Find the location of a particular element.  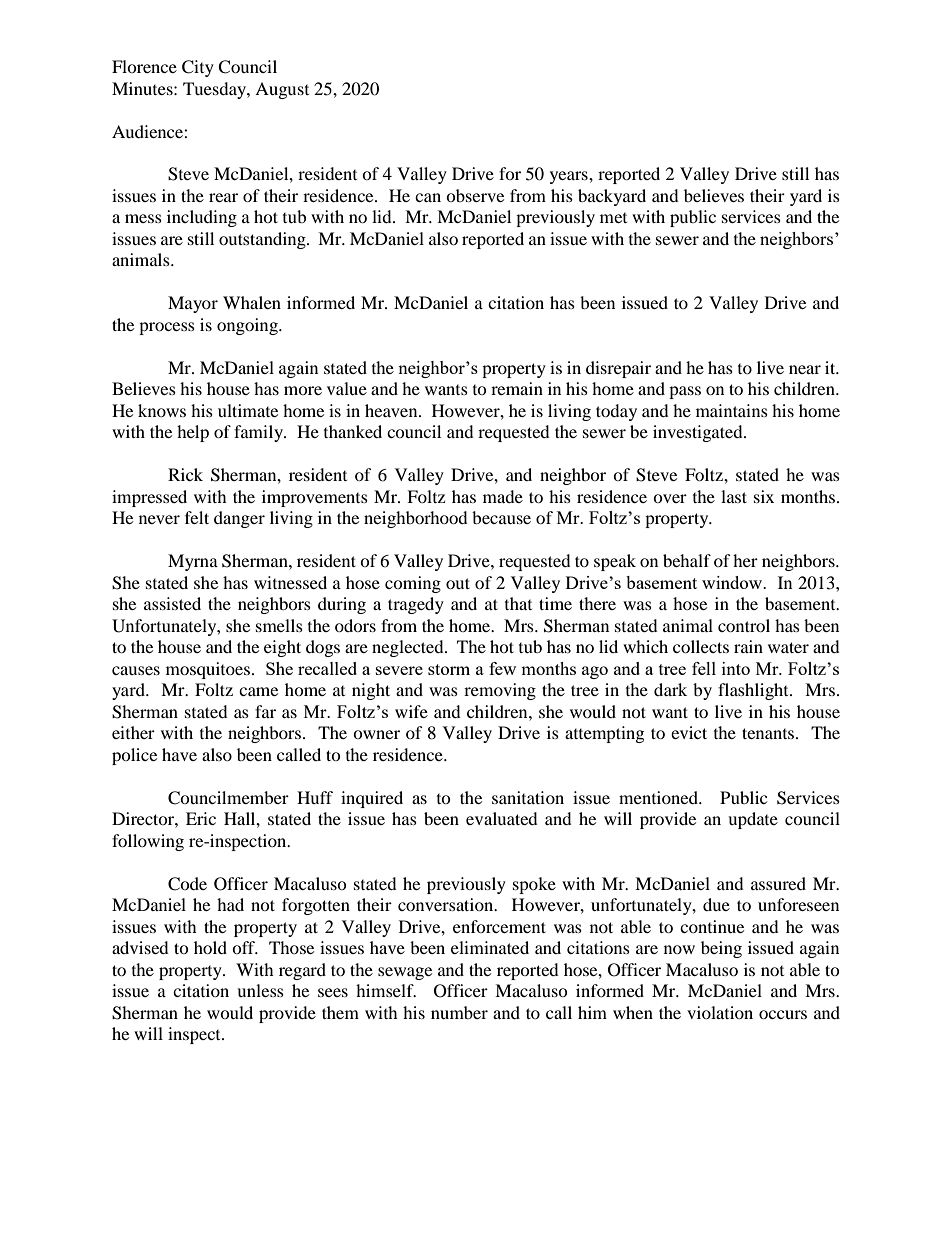

observe is located at coordinates (475, 195).
